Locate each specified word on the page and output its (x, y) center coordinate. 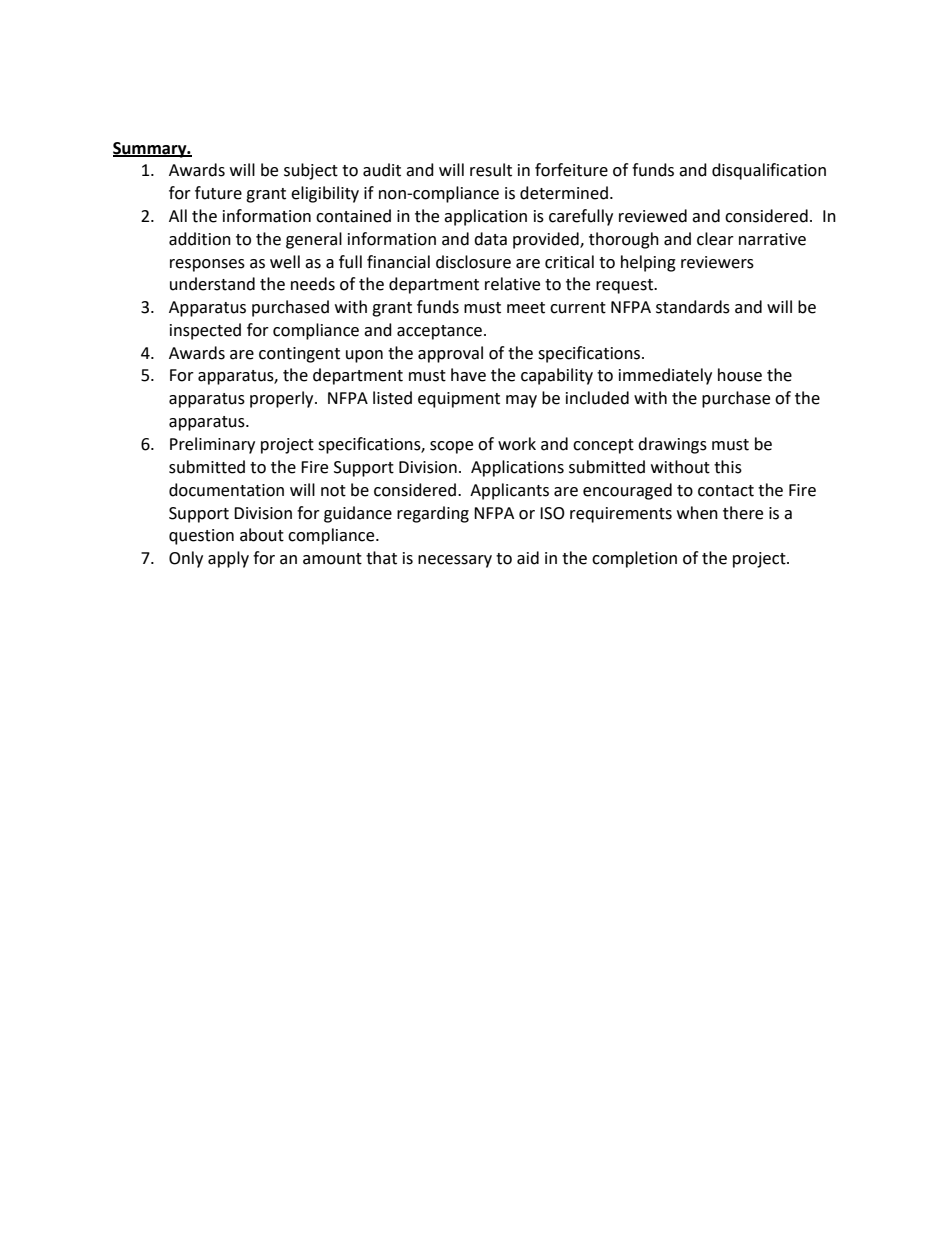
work (517, 444)
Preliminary (212, 445)
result (491, 170)
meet (526, 308)
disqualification (769, 171)
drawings (672, 445)
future (218, 193)
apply (228, 559)
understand (212, 284)
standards (693, 307)
